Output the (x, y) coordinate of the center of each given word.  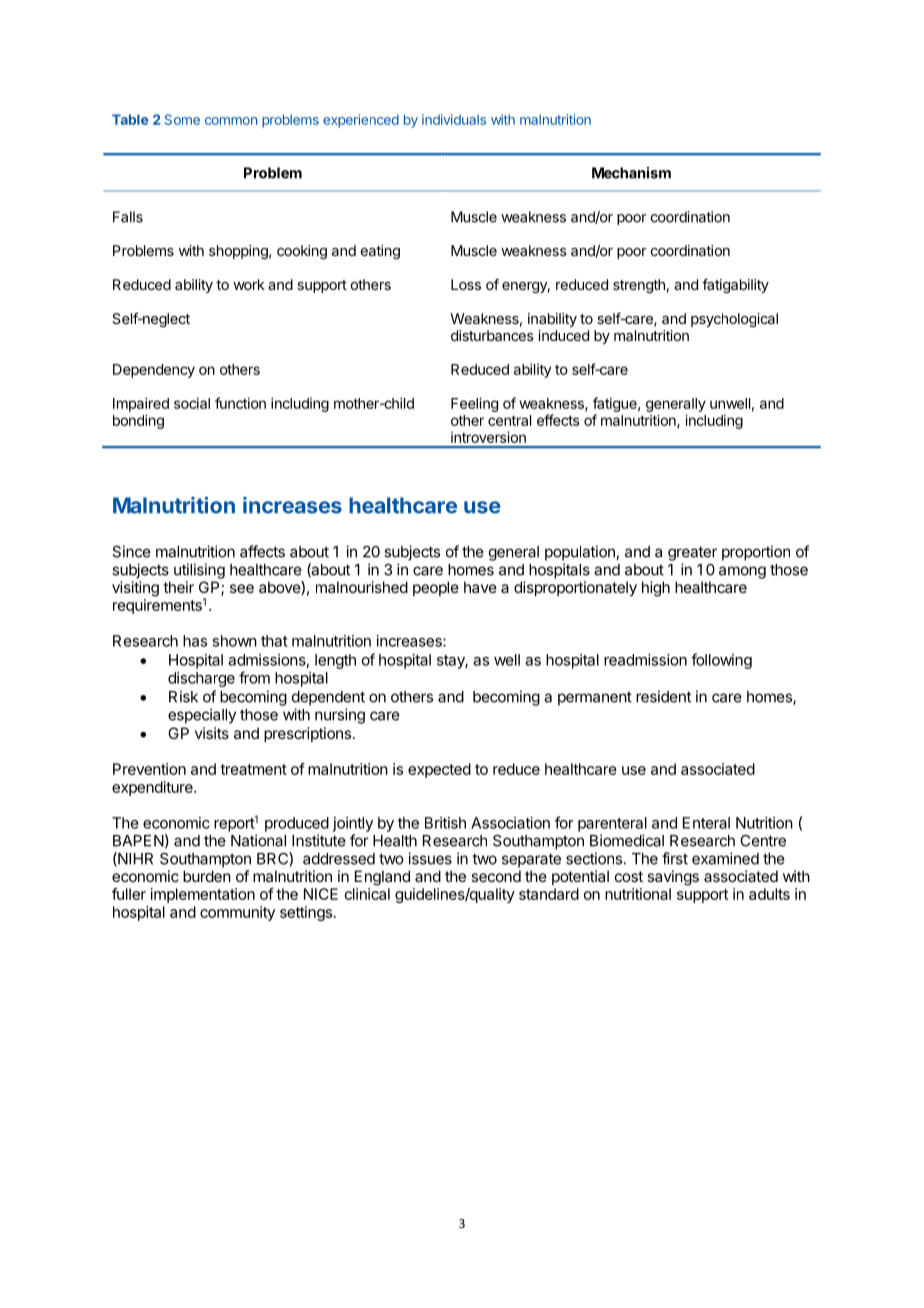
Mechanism (631, 173)
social (192, 403)
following (721, 661)
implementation (203, 895)
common (231, 121)
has (195, 641)
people (436, 588)
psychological (734, 320)
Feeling (474, 404)
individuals (454, 119)
